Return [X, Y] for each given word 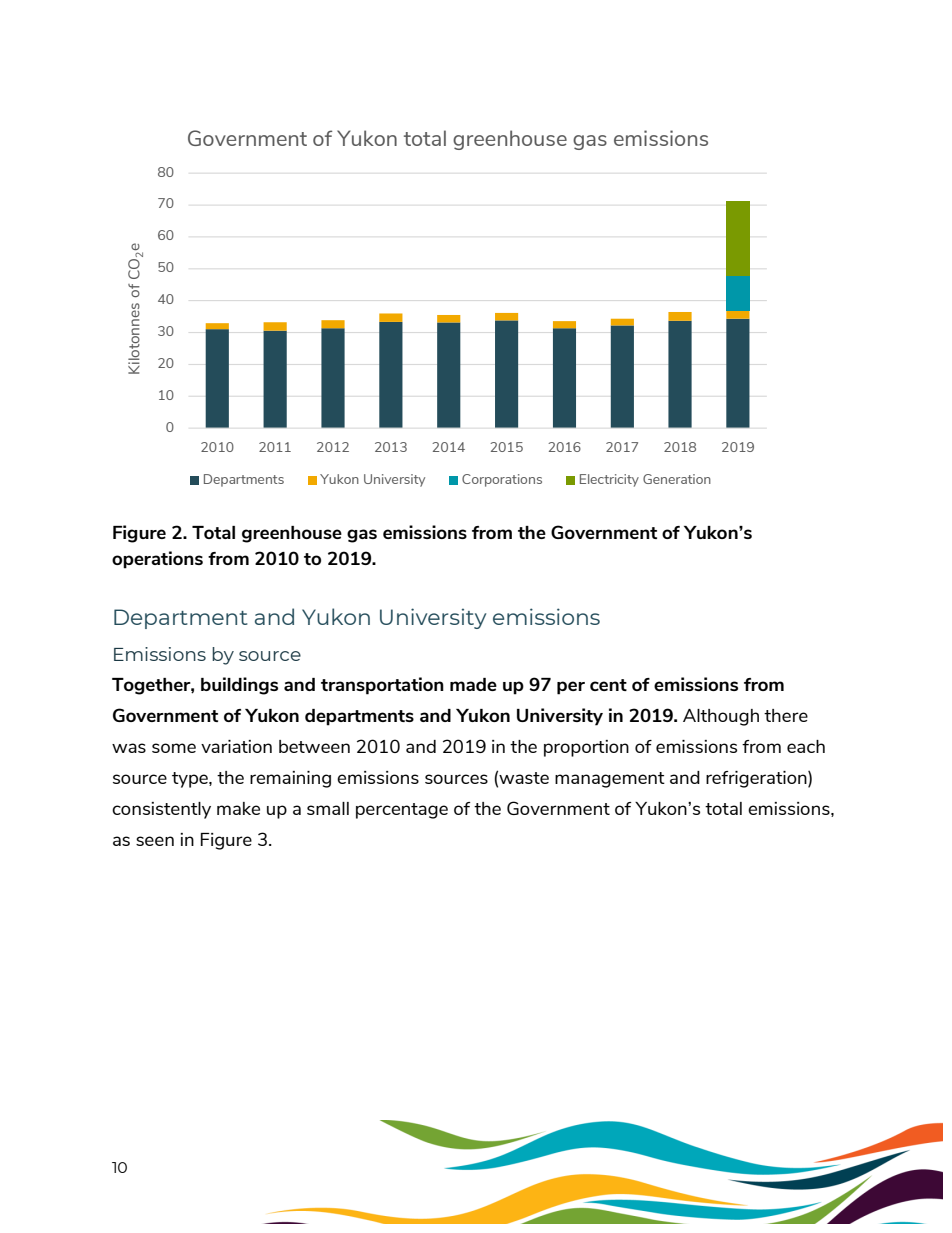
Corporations [502, 480]
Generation [677, 479]
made [473, 684]
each [806, 746]
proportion [586, 748]
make [238, 808]
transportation [382, 686]
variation [236, 746]
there [786, 715]
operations [157, 560]
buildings [239, 686]
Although [721, 717]
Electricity [609, 480]
